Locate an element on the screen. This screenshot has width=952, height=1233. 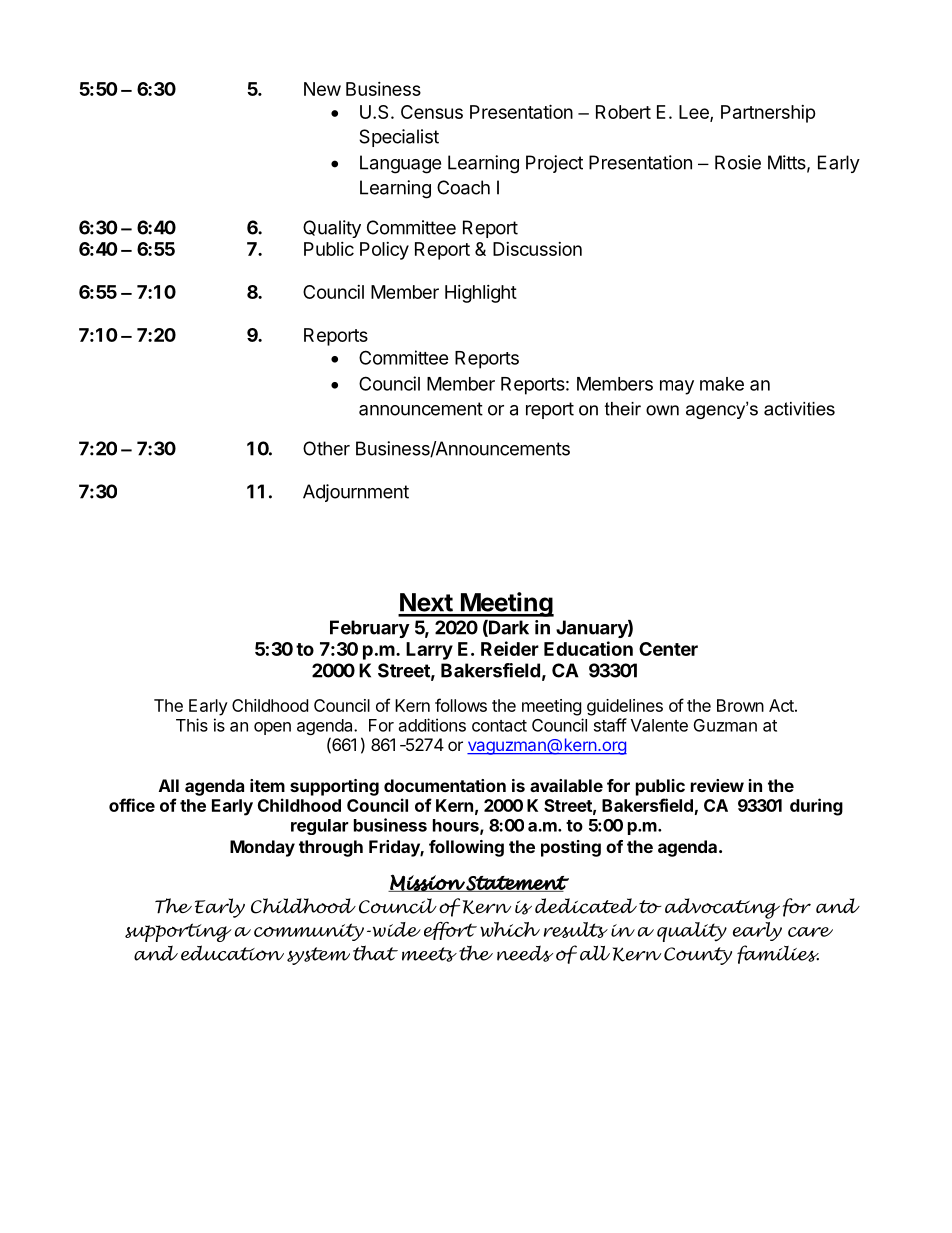
Census is located at coordinates (432, 112).
